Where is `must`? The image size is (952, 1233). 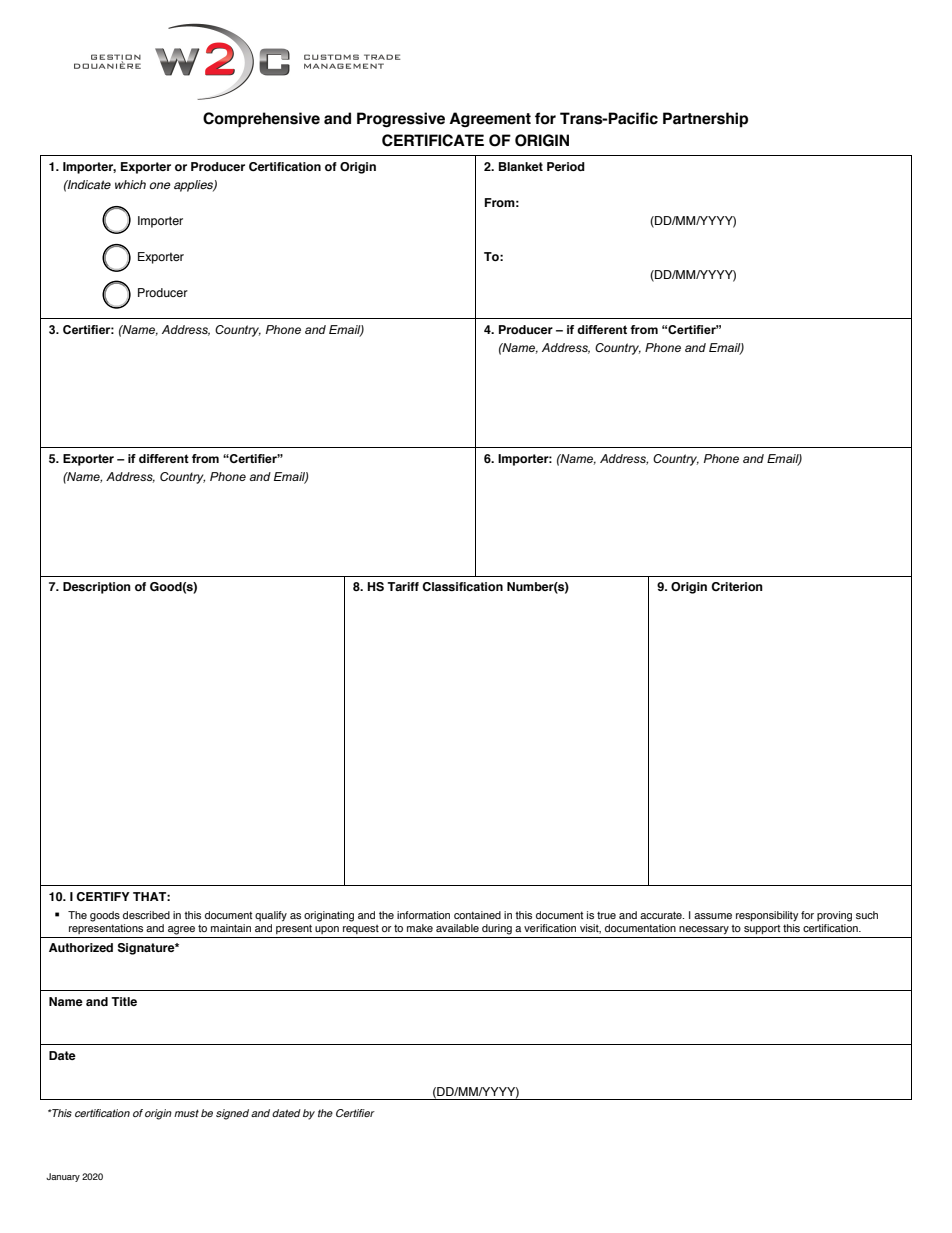
must is located at coordinates (186, 1113).
